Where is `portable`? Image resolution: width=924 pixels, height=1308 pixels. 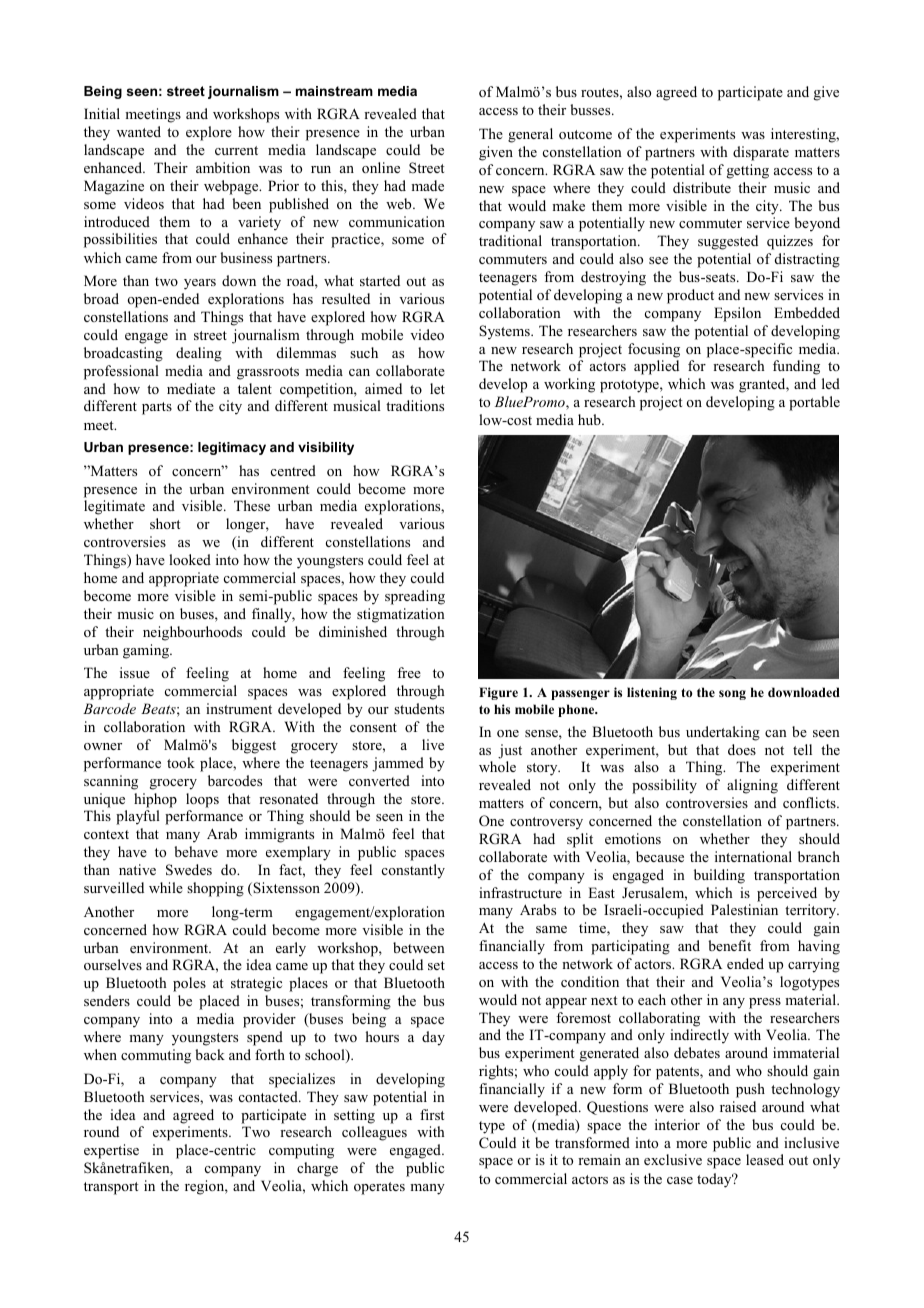
portable is located at coordinates (814, 403).
